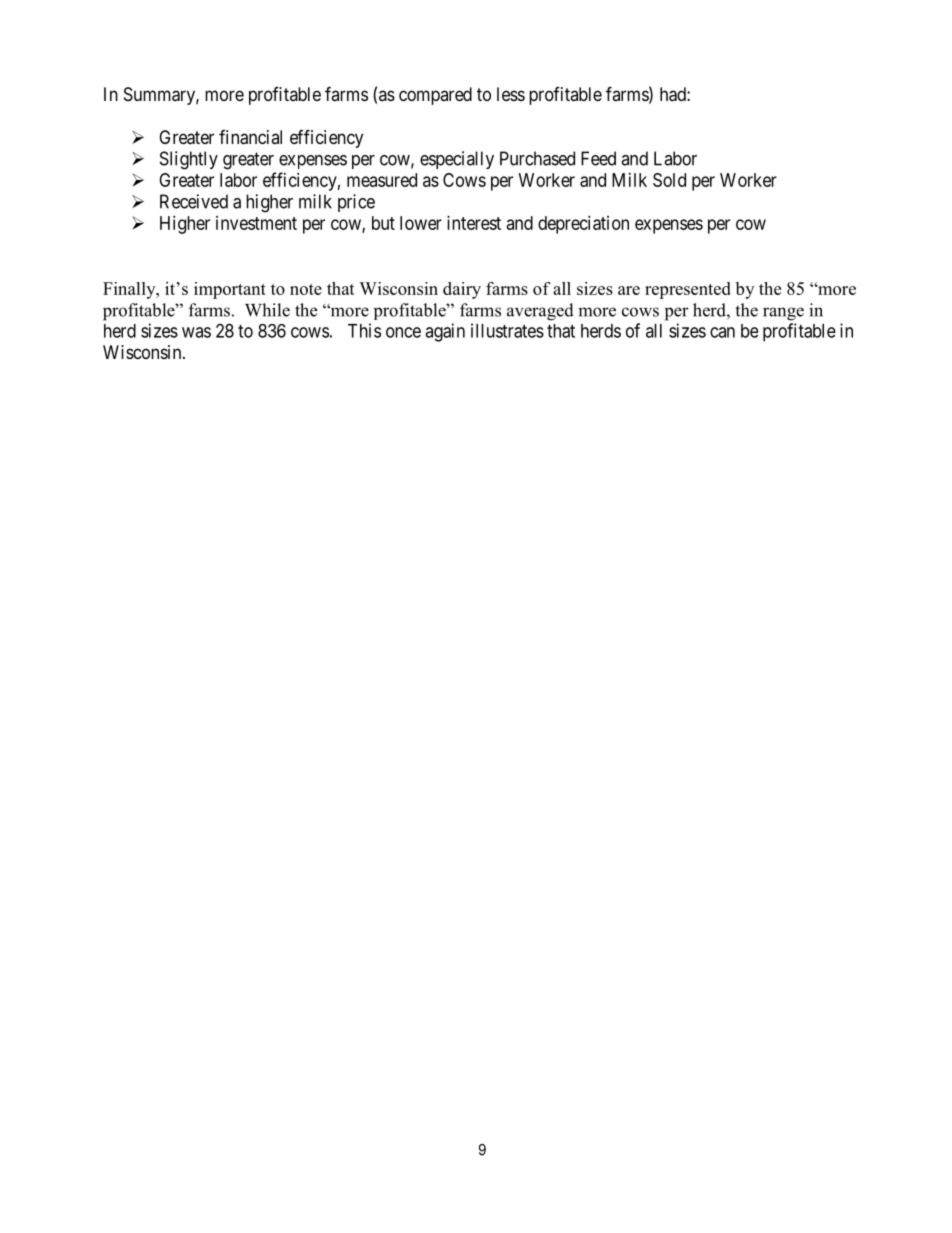 This document has height=1233, width=952. Describe the element at coordinates (688, 290) in the document. I see `represented` at that location.
